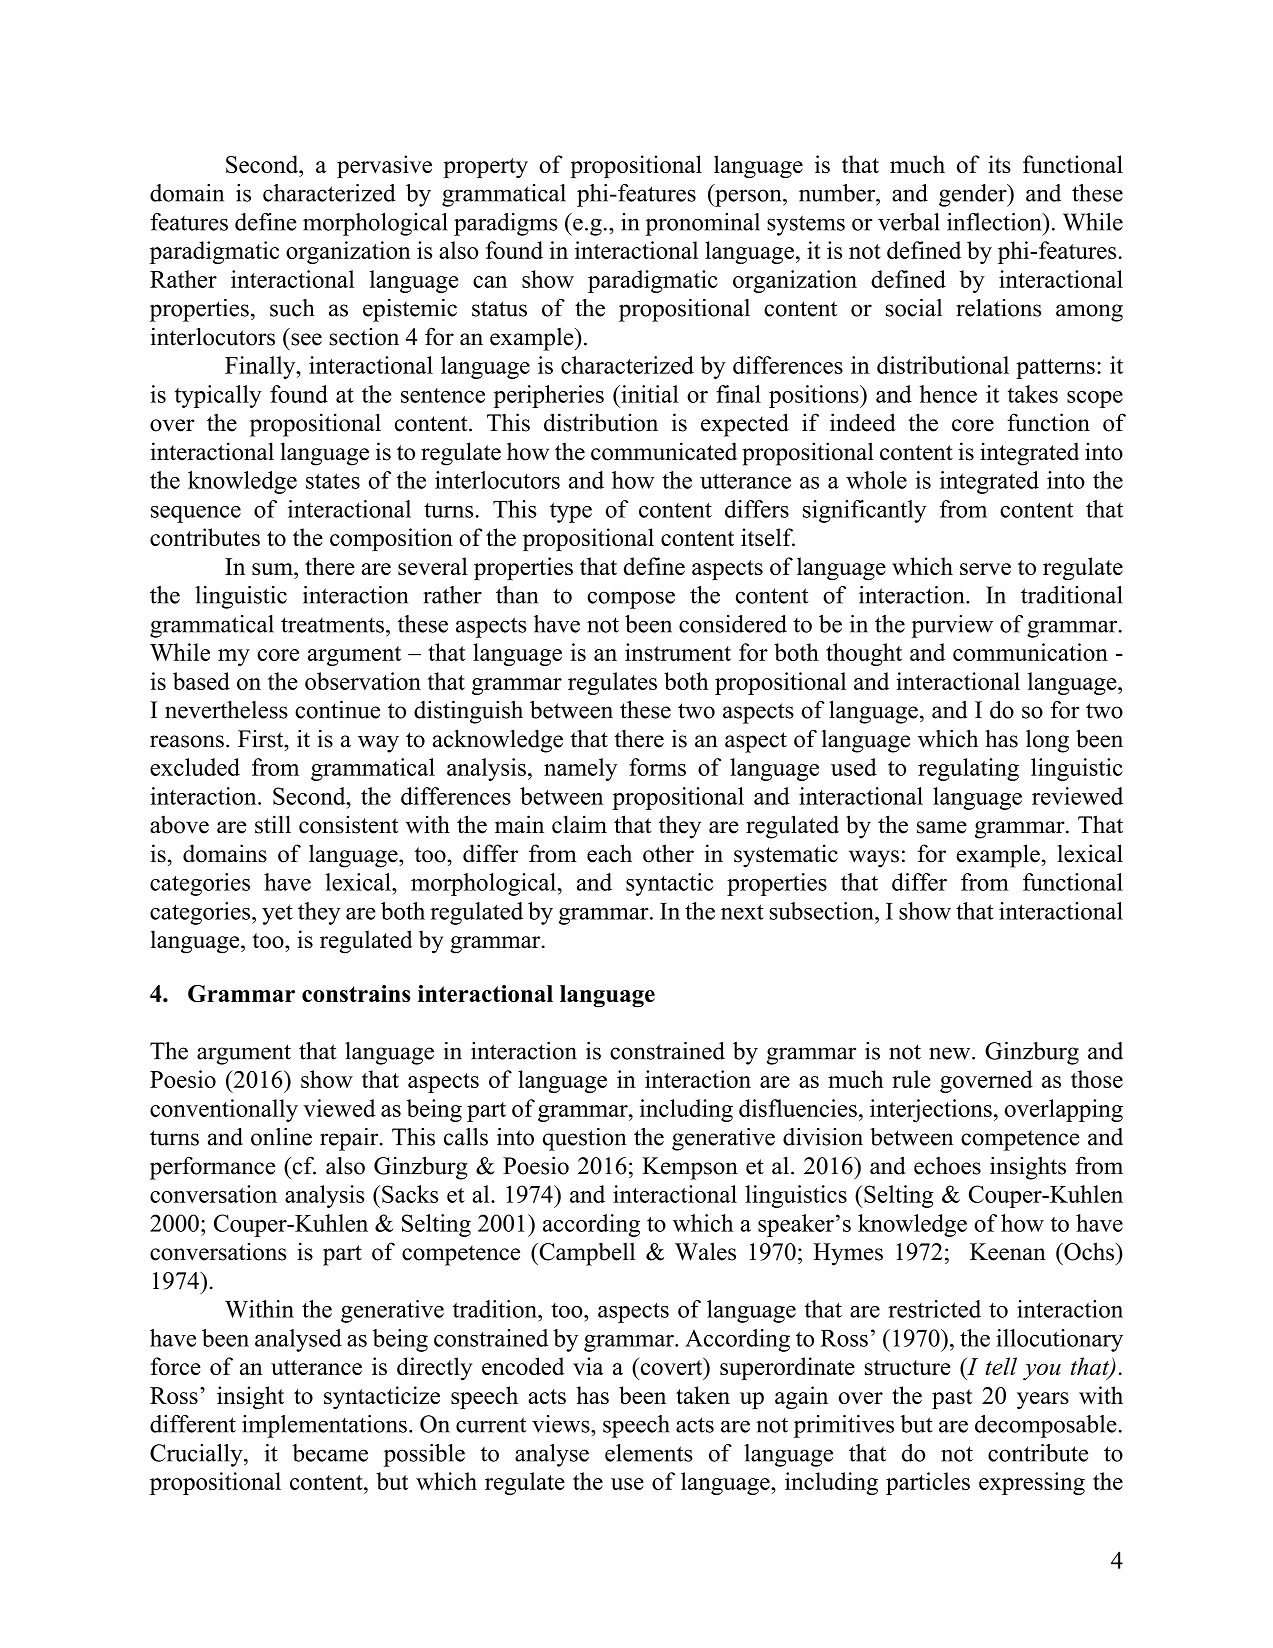 The width and height of the screenshot is (1273, 1648). Describe the element at coordinates (1046, 1426) in the screenshot. I see `decomposable` at that location.
